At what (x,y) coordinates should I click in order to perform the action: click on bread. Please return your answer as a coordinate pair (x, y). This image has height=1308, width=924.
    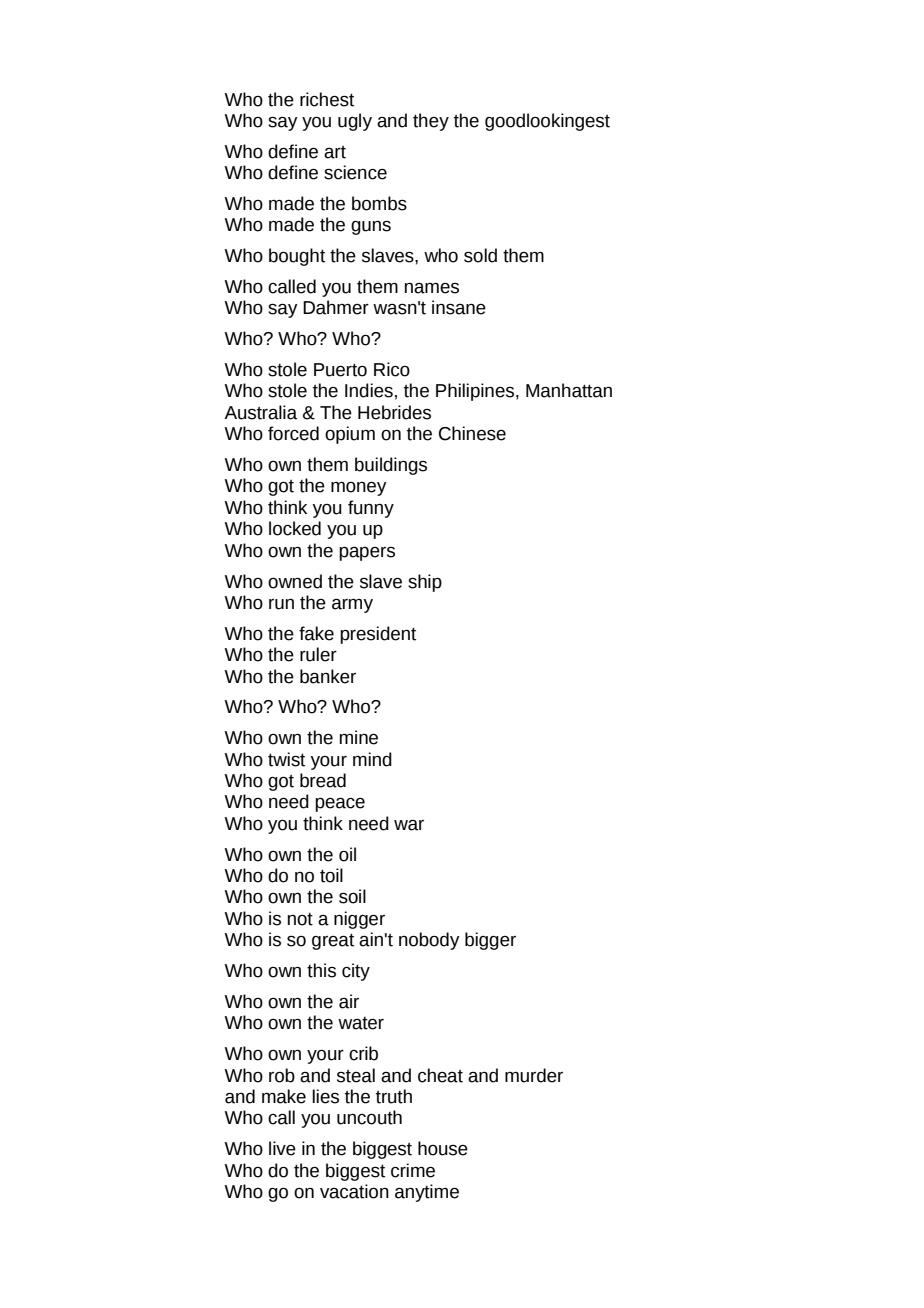
    Looking at the image, I should click on (323, 780).
